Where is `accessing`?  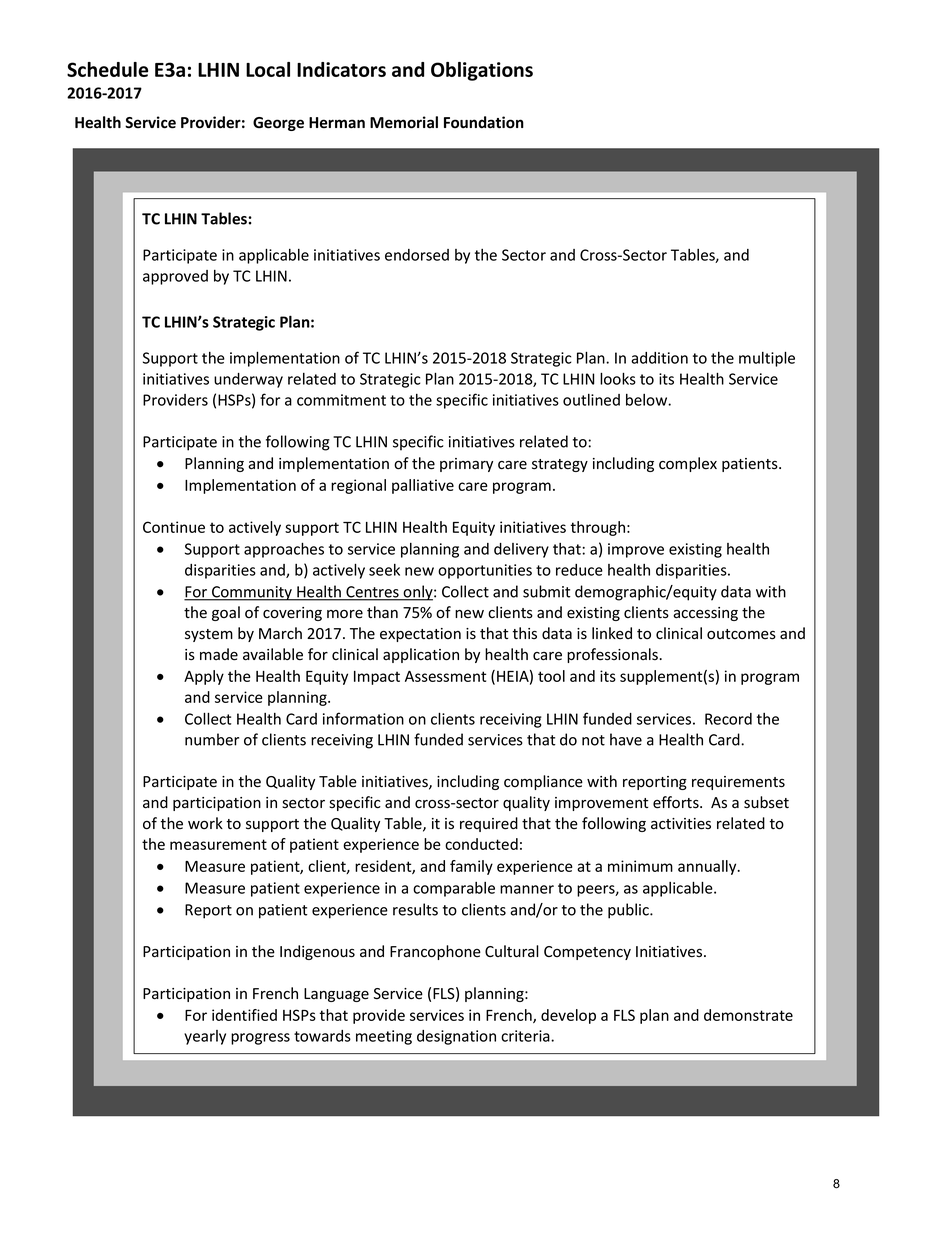
accessing is located at coordinates (705, 614).
